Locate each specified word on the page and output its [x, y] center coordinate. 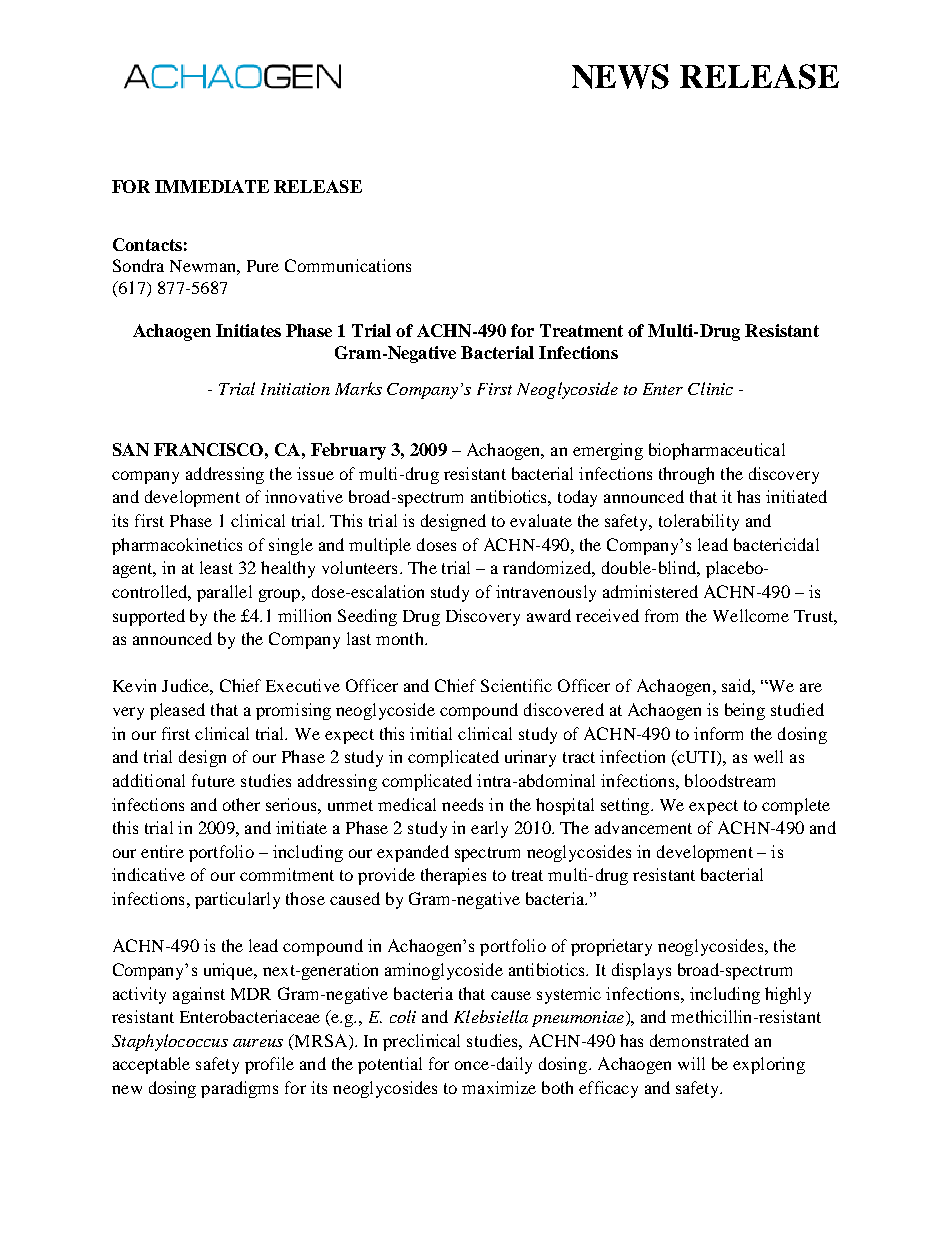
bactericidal [776, 544]
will [691, 1063]
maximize [499, 1087]
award [549, 615]
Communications [348, 265]
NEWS [620, 76]
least [216, 567]
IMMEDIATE [212, 186]
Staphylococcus [170, 1042]
